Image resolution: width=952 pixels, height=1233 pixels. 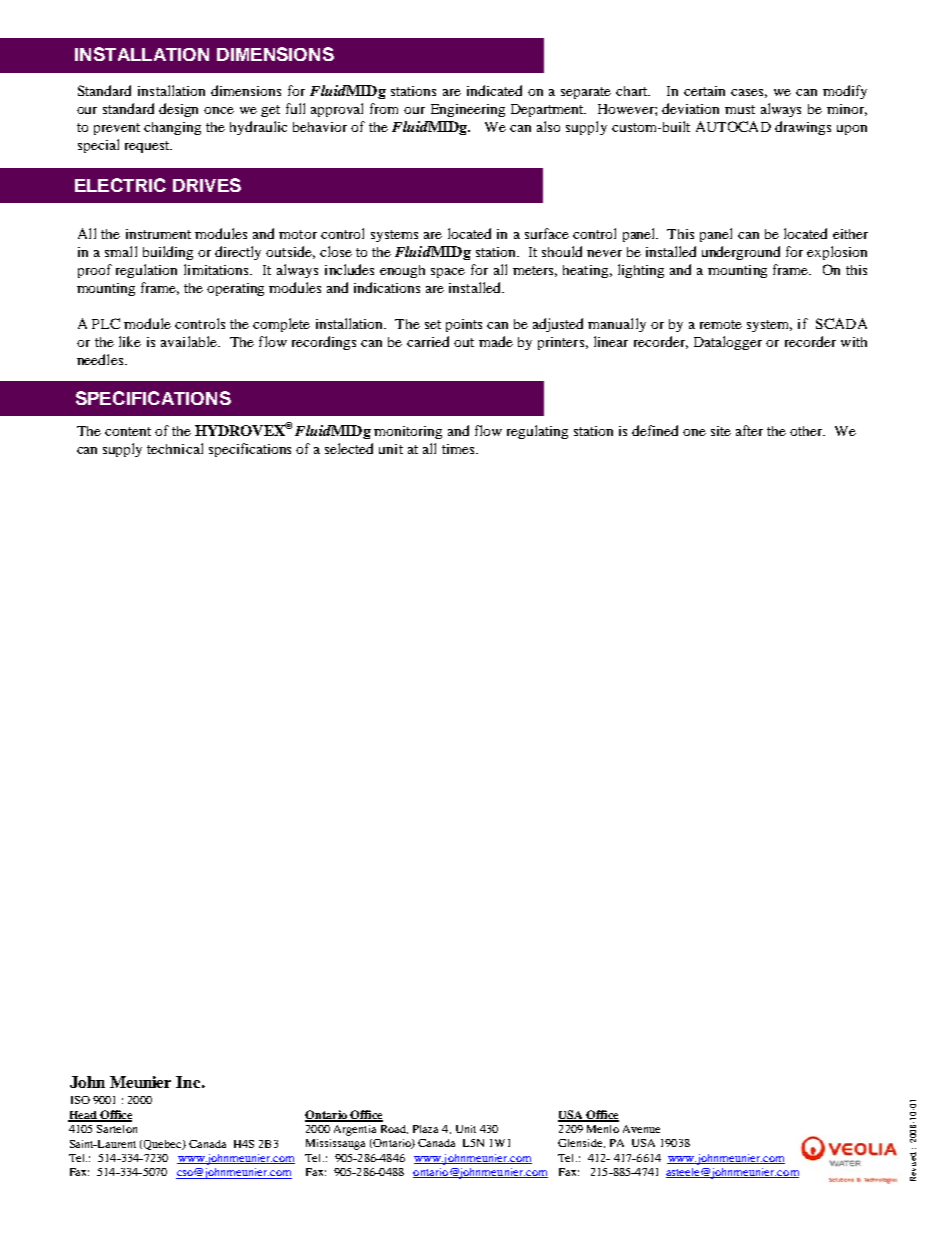 What do you see at coordinates (468, 110) in the screenshot?
I see `Engineering` at bounding box center [468, 110].
